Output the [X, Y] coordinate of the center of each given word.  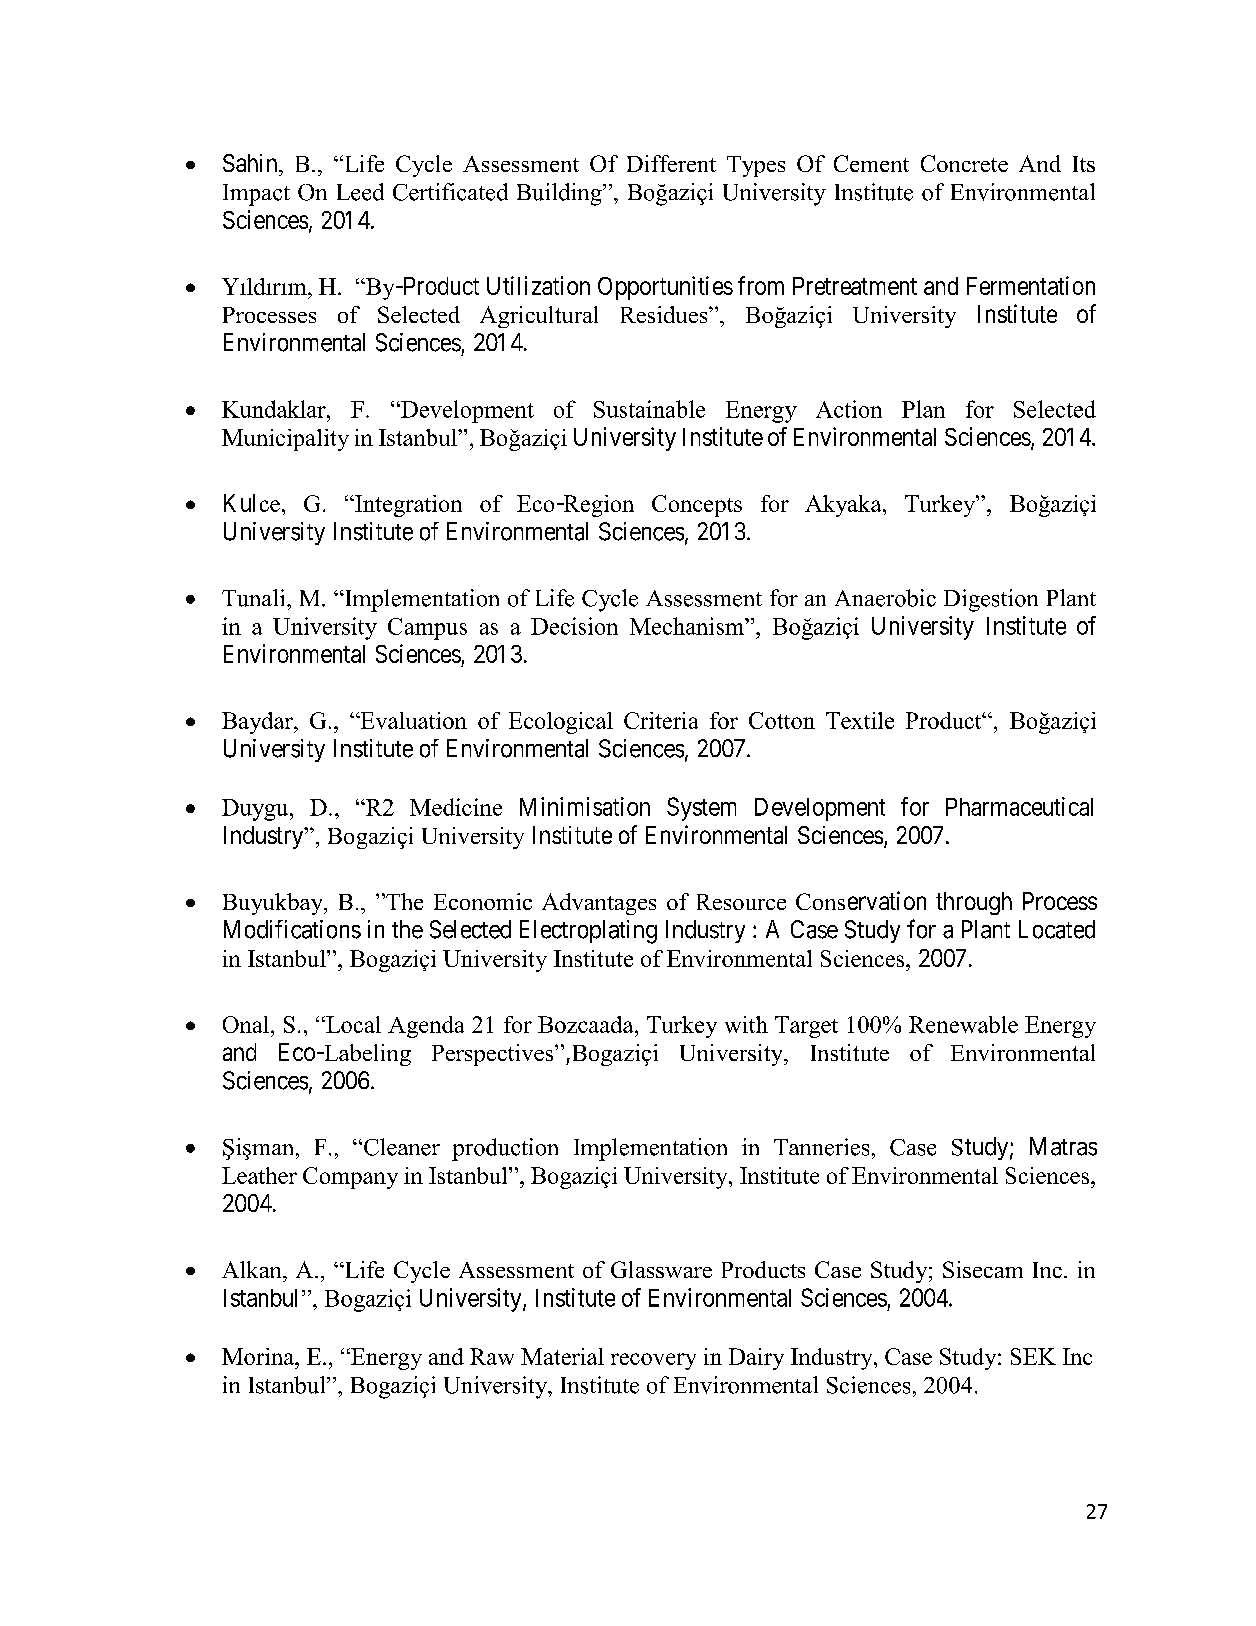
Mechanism [688, 626]
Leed [360, 192]
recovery [653, 1361]
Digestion [991, 600]
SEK [1033, 1356]
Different [671, 163]
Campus [427, 629]
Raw [492, 1356]
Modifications [292, 929]
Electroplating [588, 932]
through [974, 903]
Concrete [964, 163]
